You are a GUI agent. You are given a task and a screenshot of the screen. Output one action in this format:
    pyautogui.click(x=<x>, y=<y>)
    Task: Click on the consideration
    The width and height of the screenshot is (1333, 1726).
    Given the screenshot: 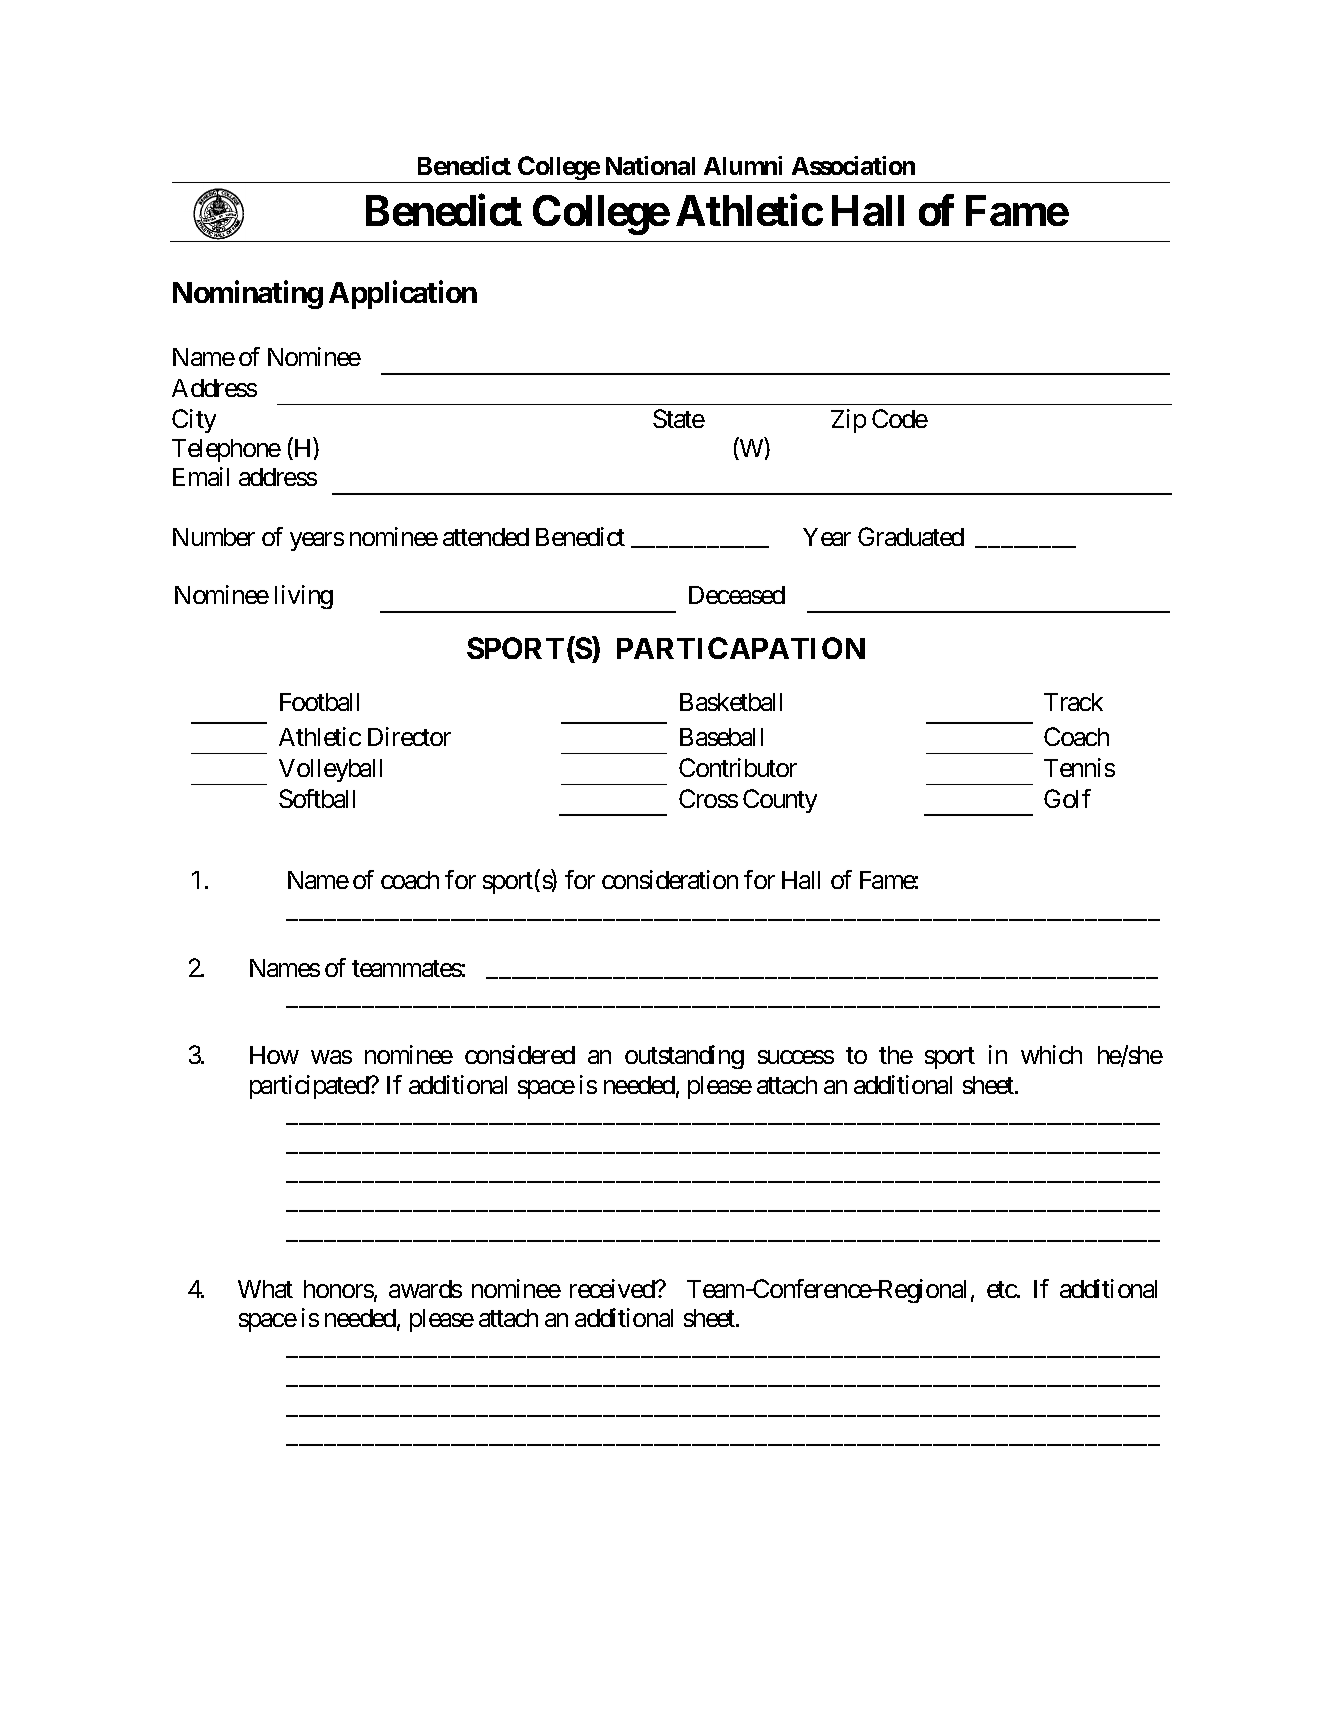 What is the action you would take?
    pyautogui.click(x=670, y=879)
